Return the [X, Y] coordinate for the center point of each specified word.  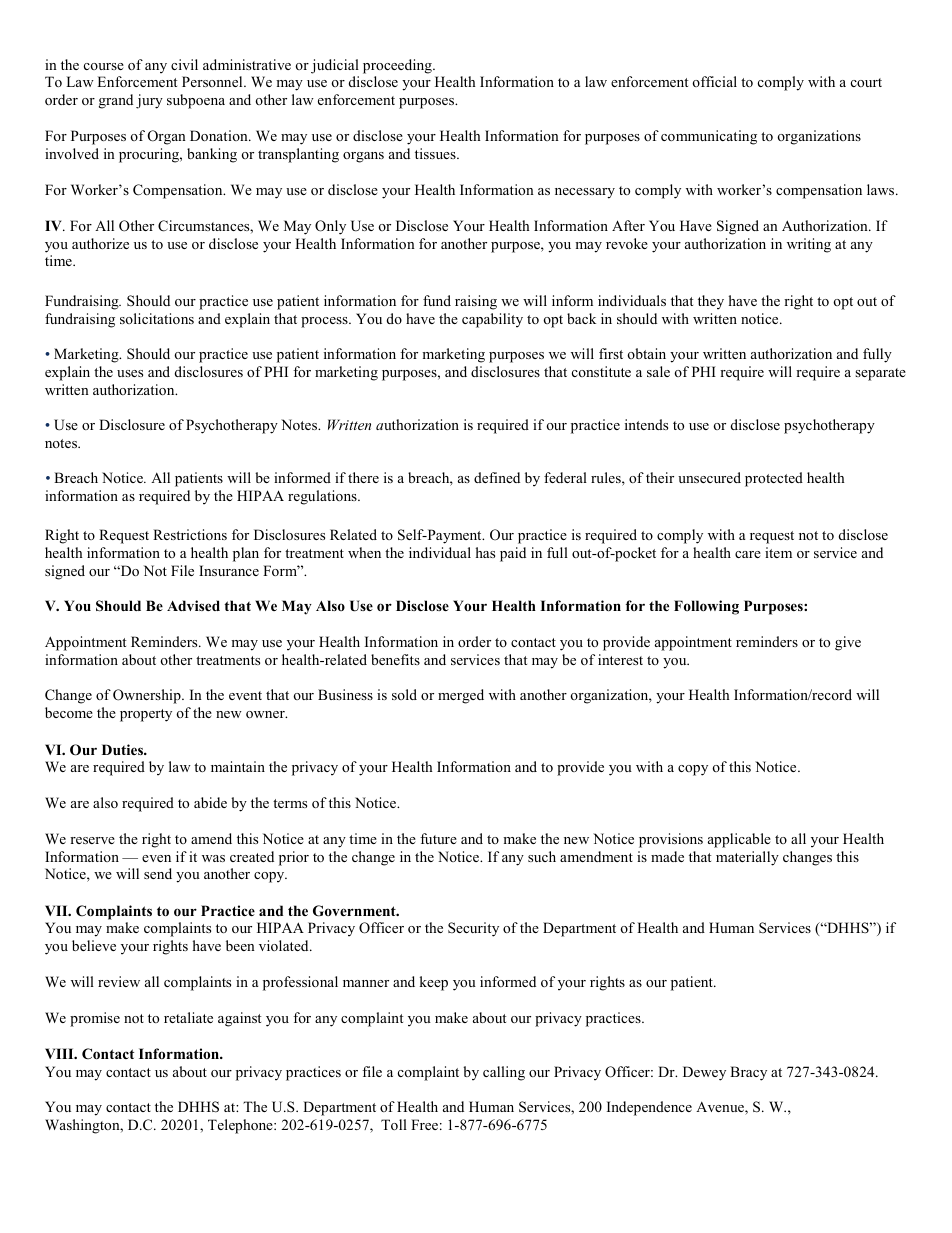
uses [130, 373]
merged [461, 696]
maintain [238, 766]
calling [504, 1073]
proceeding [398, 66]
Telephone [241, 1126]
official [714, 81]
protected [774, 479]
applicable [739, 840]
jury [149, 101]
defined [497, 477]
